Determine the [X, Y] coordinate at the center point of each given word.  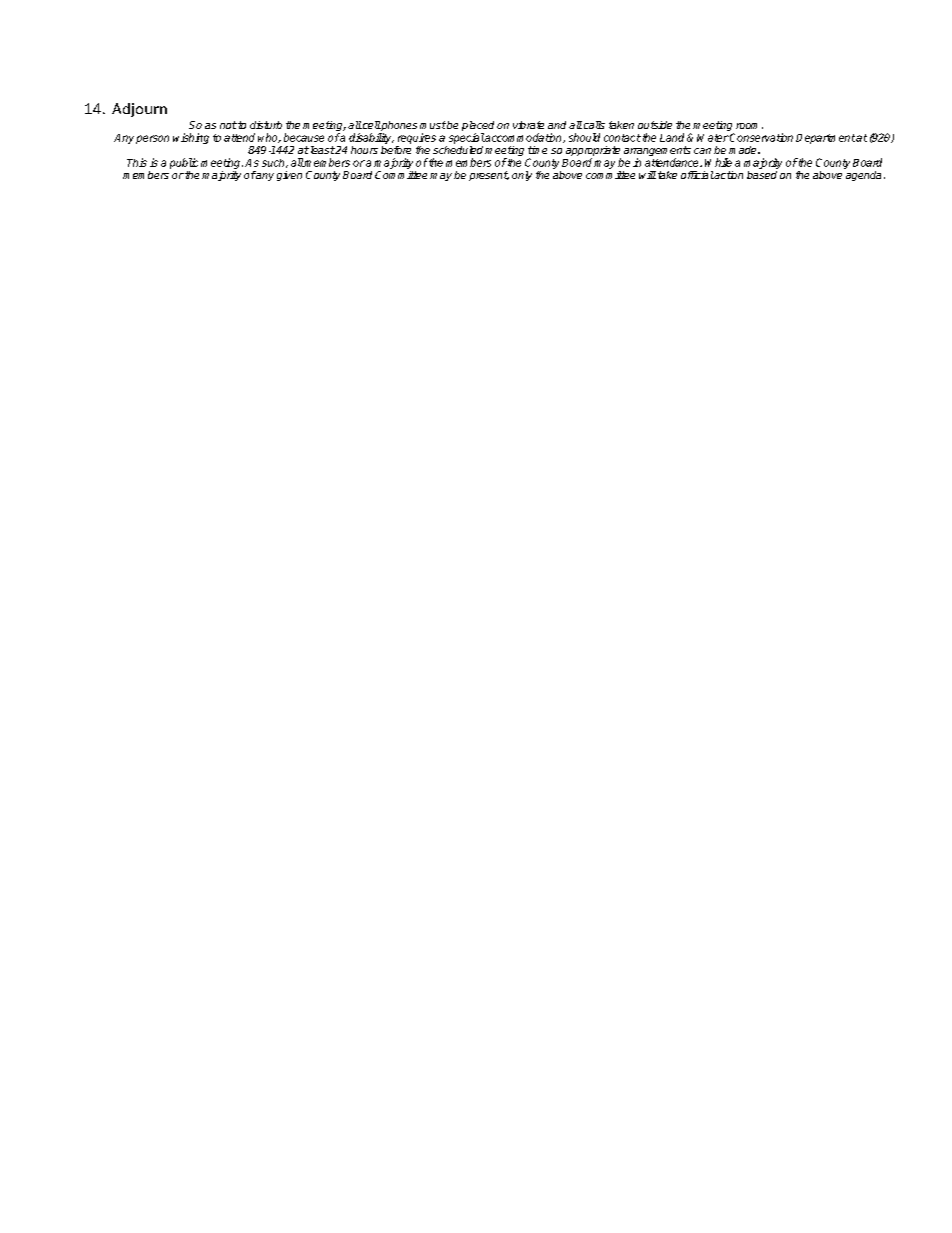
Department [825, 139]
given [289, 176]
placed [478, 127]
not [228, 125]
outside [655, 125]
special [467, 138]
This [137, 162]
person [152, 139]
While [718, 162]
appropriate [593, 152]
